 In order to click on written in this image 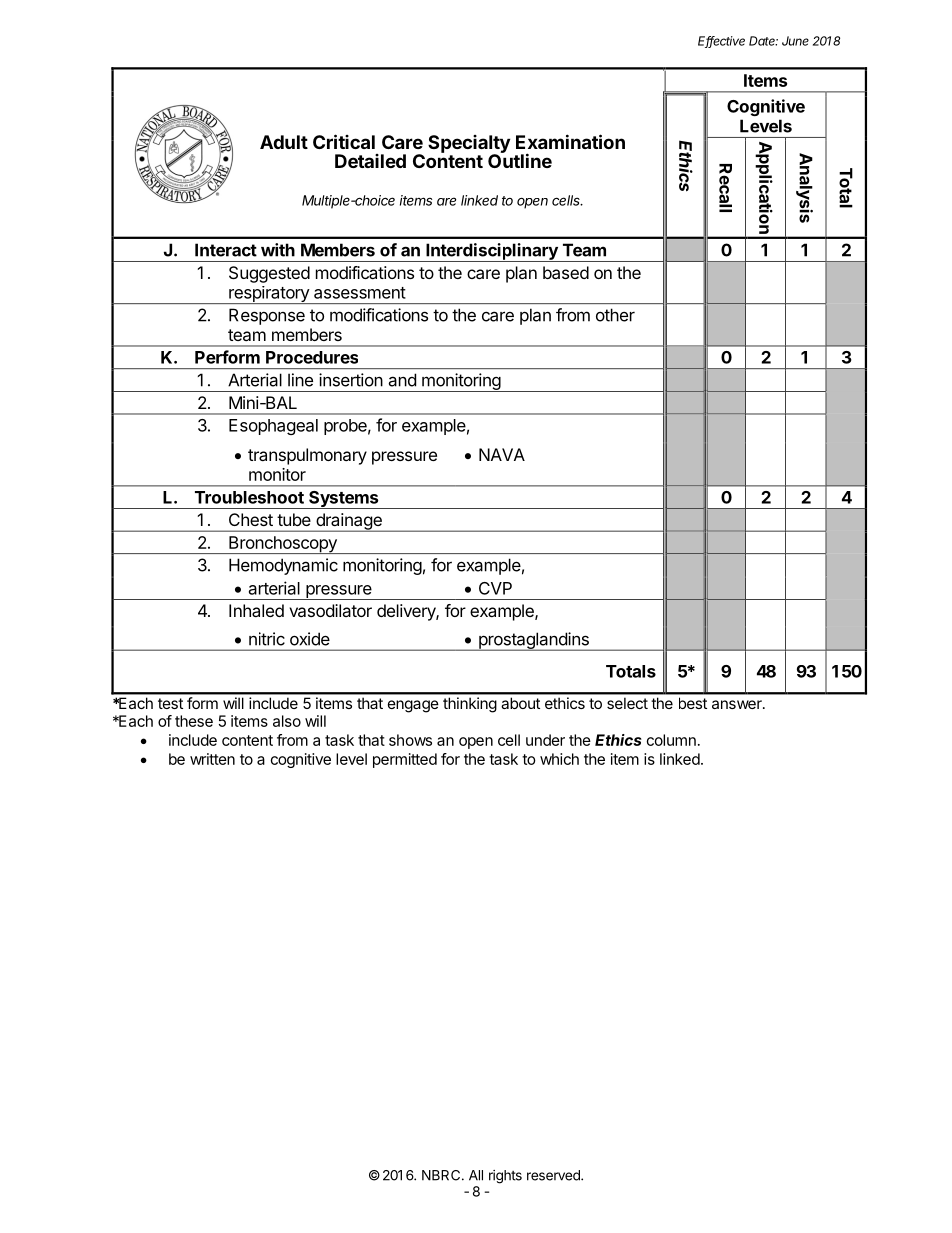, I will do `click(212, 759)`.
